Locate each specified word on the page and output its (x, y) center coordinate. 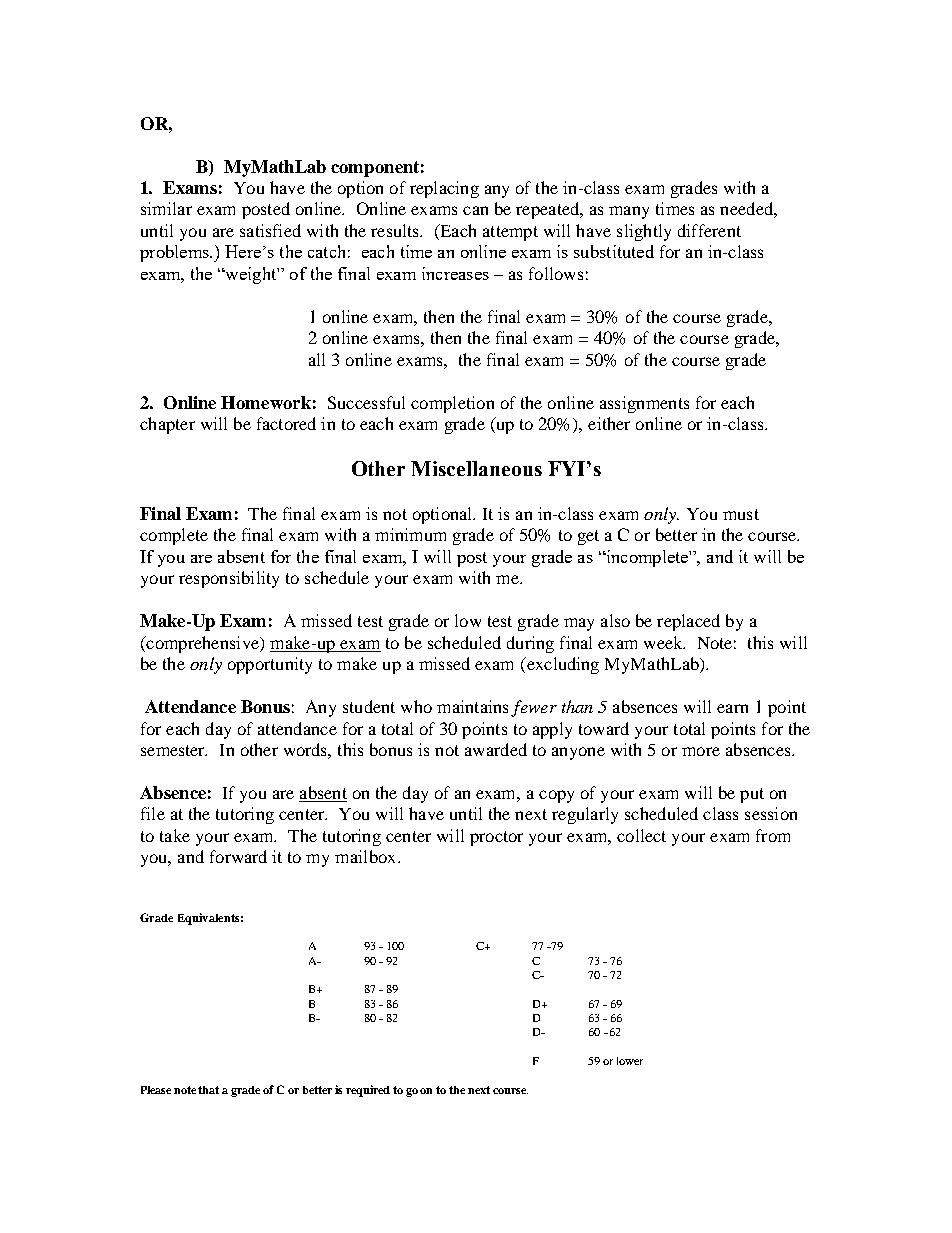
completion (452, 404)
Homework (266, 402)
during (530, 644)
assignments (644, 404)
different (709, 230)
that (208, 1090)
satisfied (270, 230)
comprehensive (202, 644)
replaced (688, 622)
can (475, 210)
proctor (496, 838)
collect (641, 835)
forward (238, 856)
